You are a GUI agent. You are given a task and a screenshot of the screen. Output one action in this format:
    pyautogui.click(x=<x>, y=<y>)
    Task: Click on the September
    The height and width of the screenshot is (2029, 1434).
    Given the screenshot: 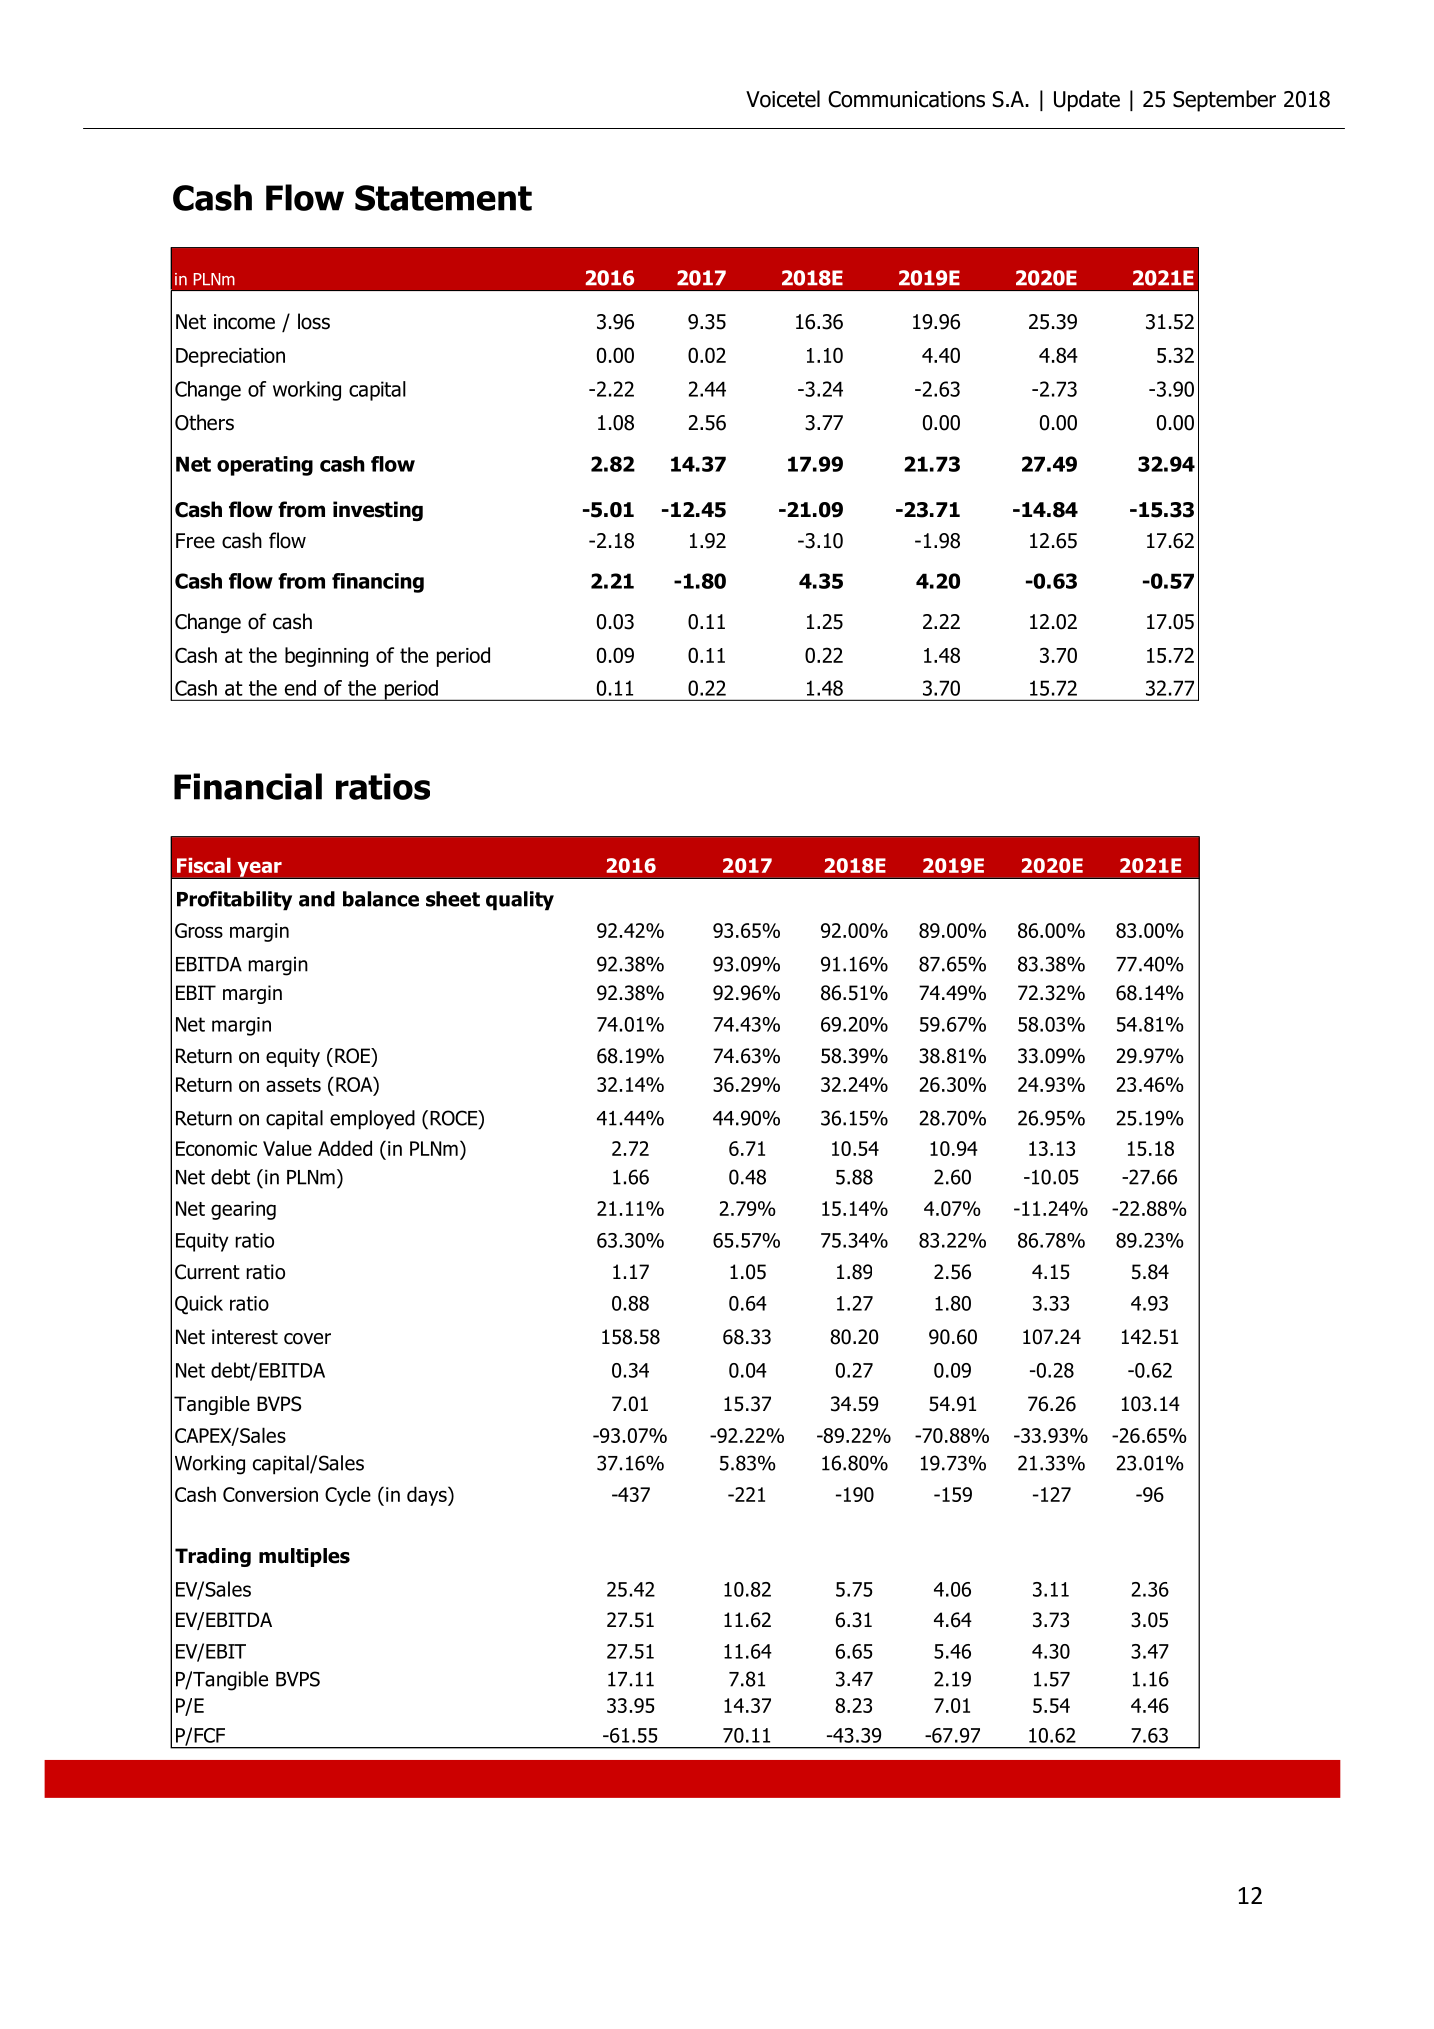 What is the action you would take?
    pyautogui.click(x=1224, y=101)
